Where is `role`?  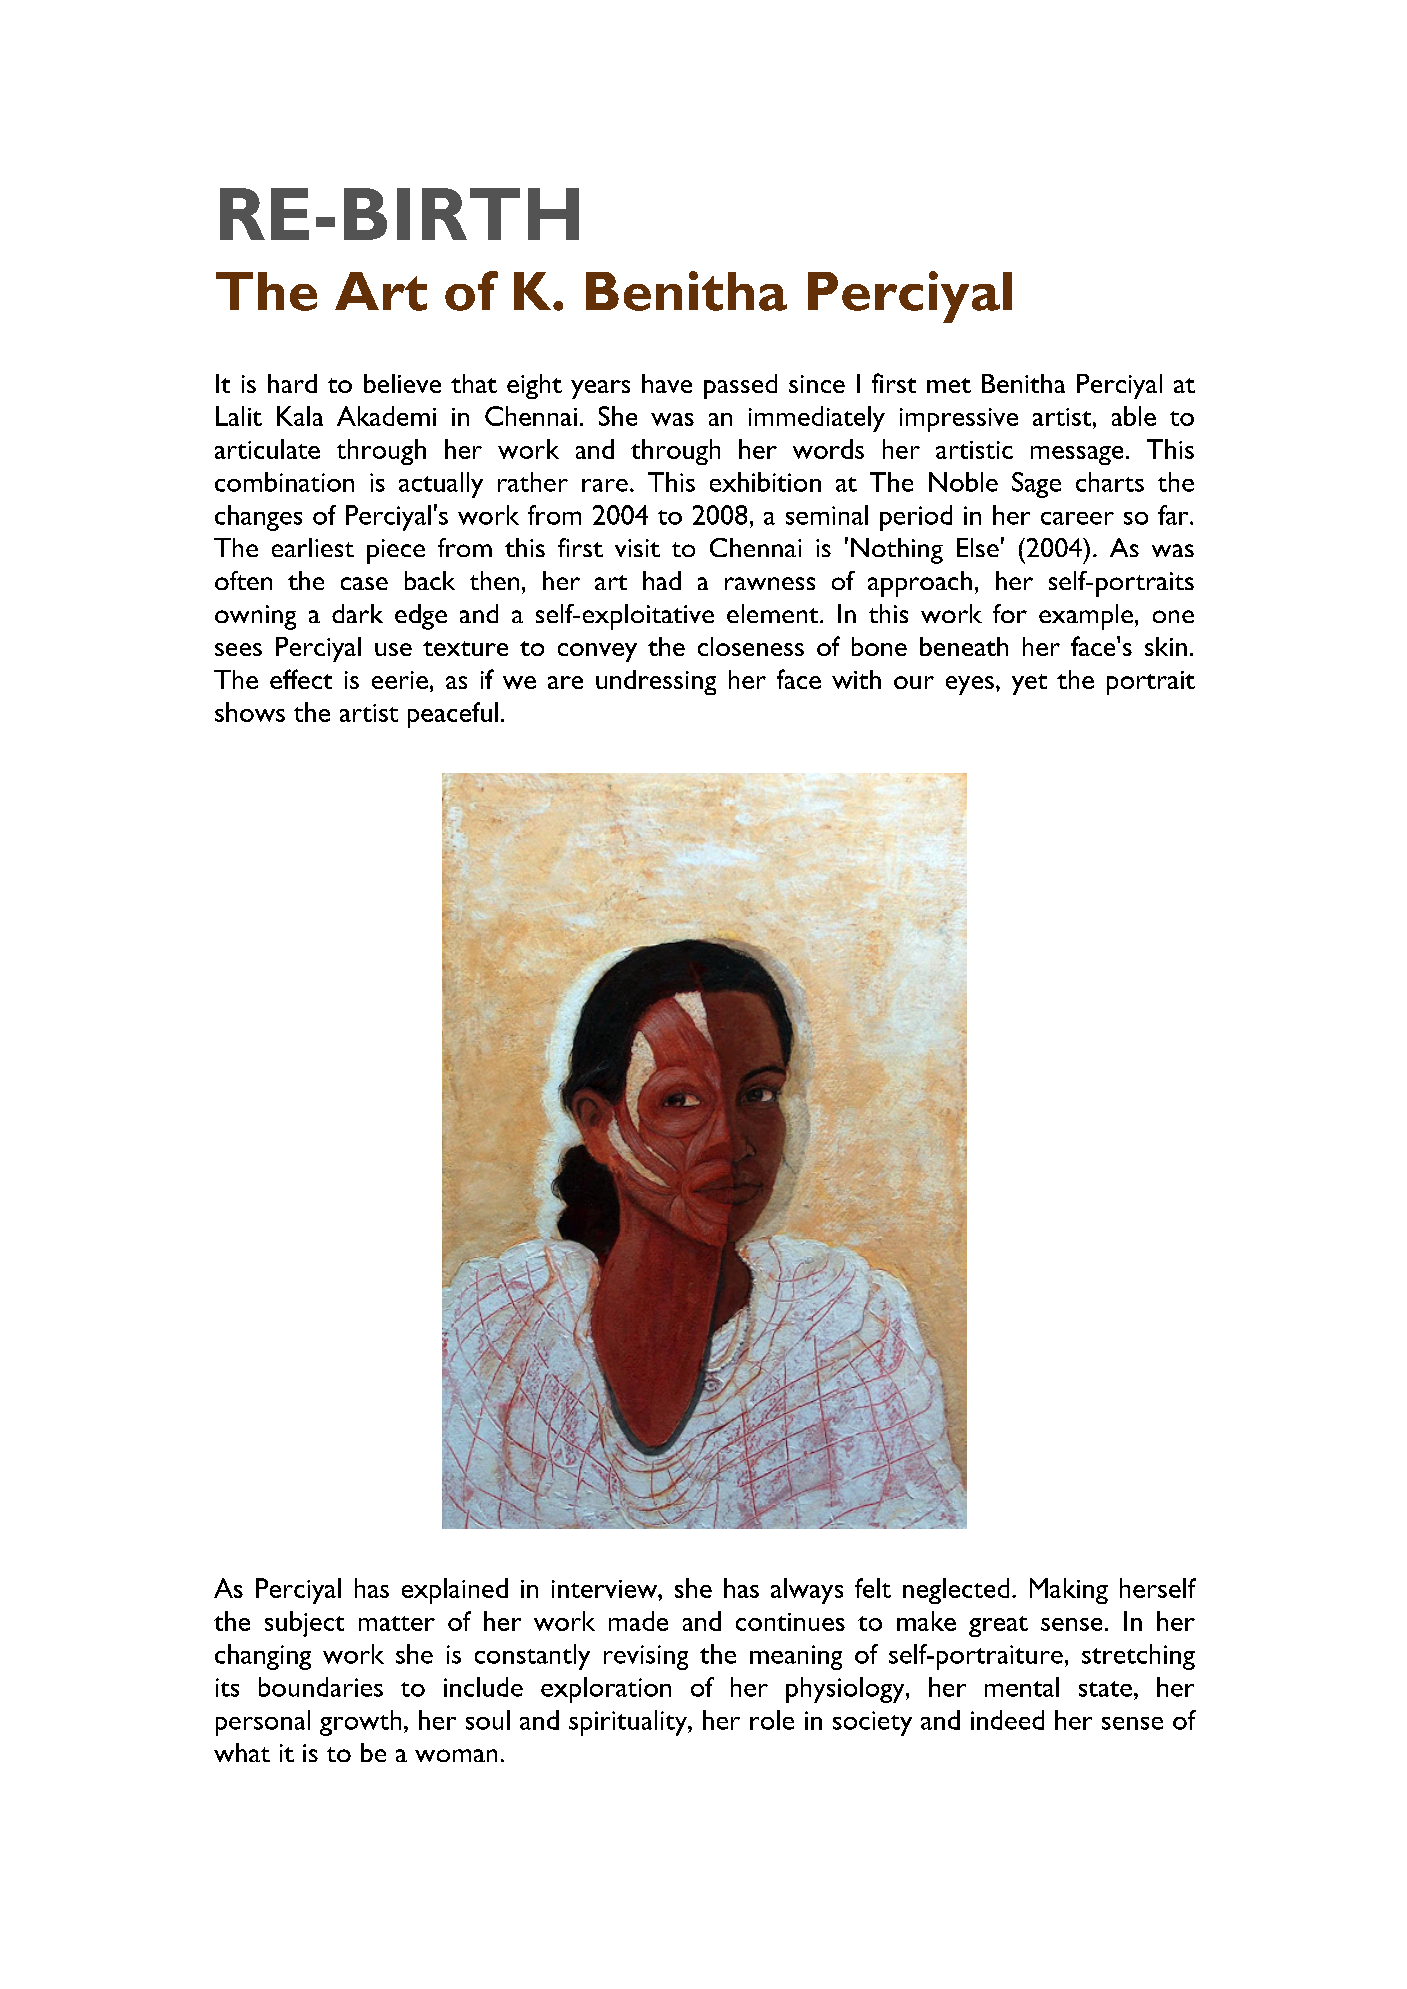 role is located at coordinates (772, 1720).
